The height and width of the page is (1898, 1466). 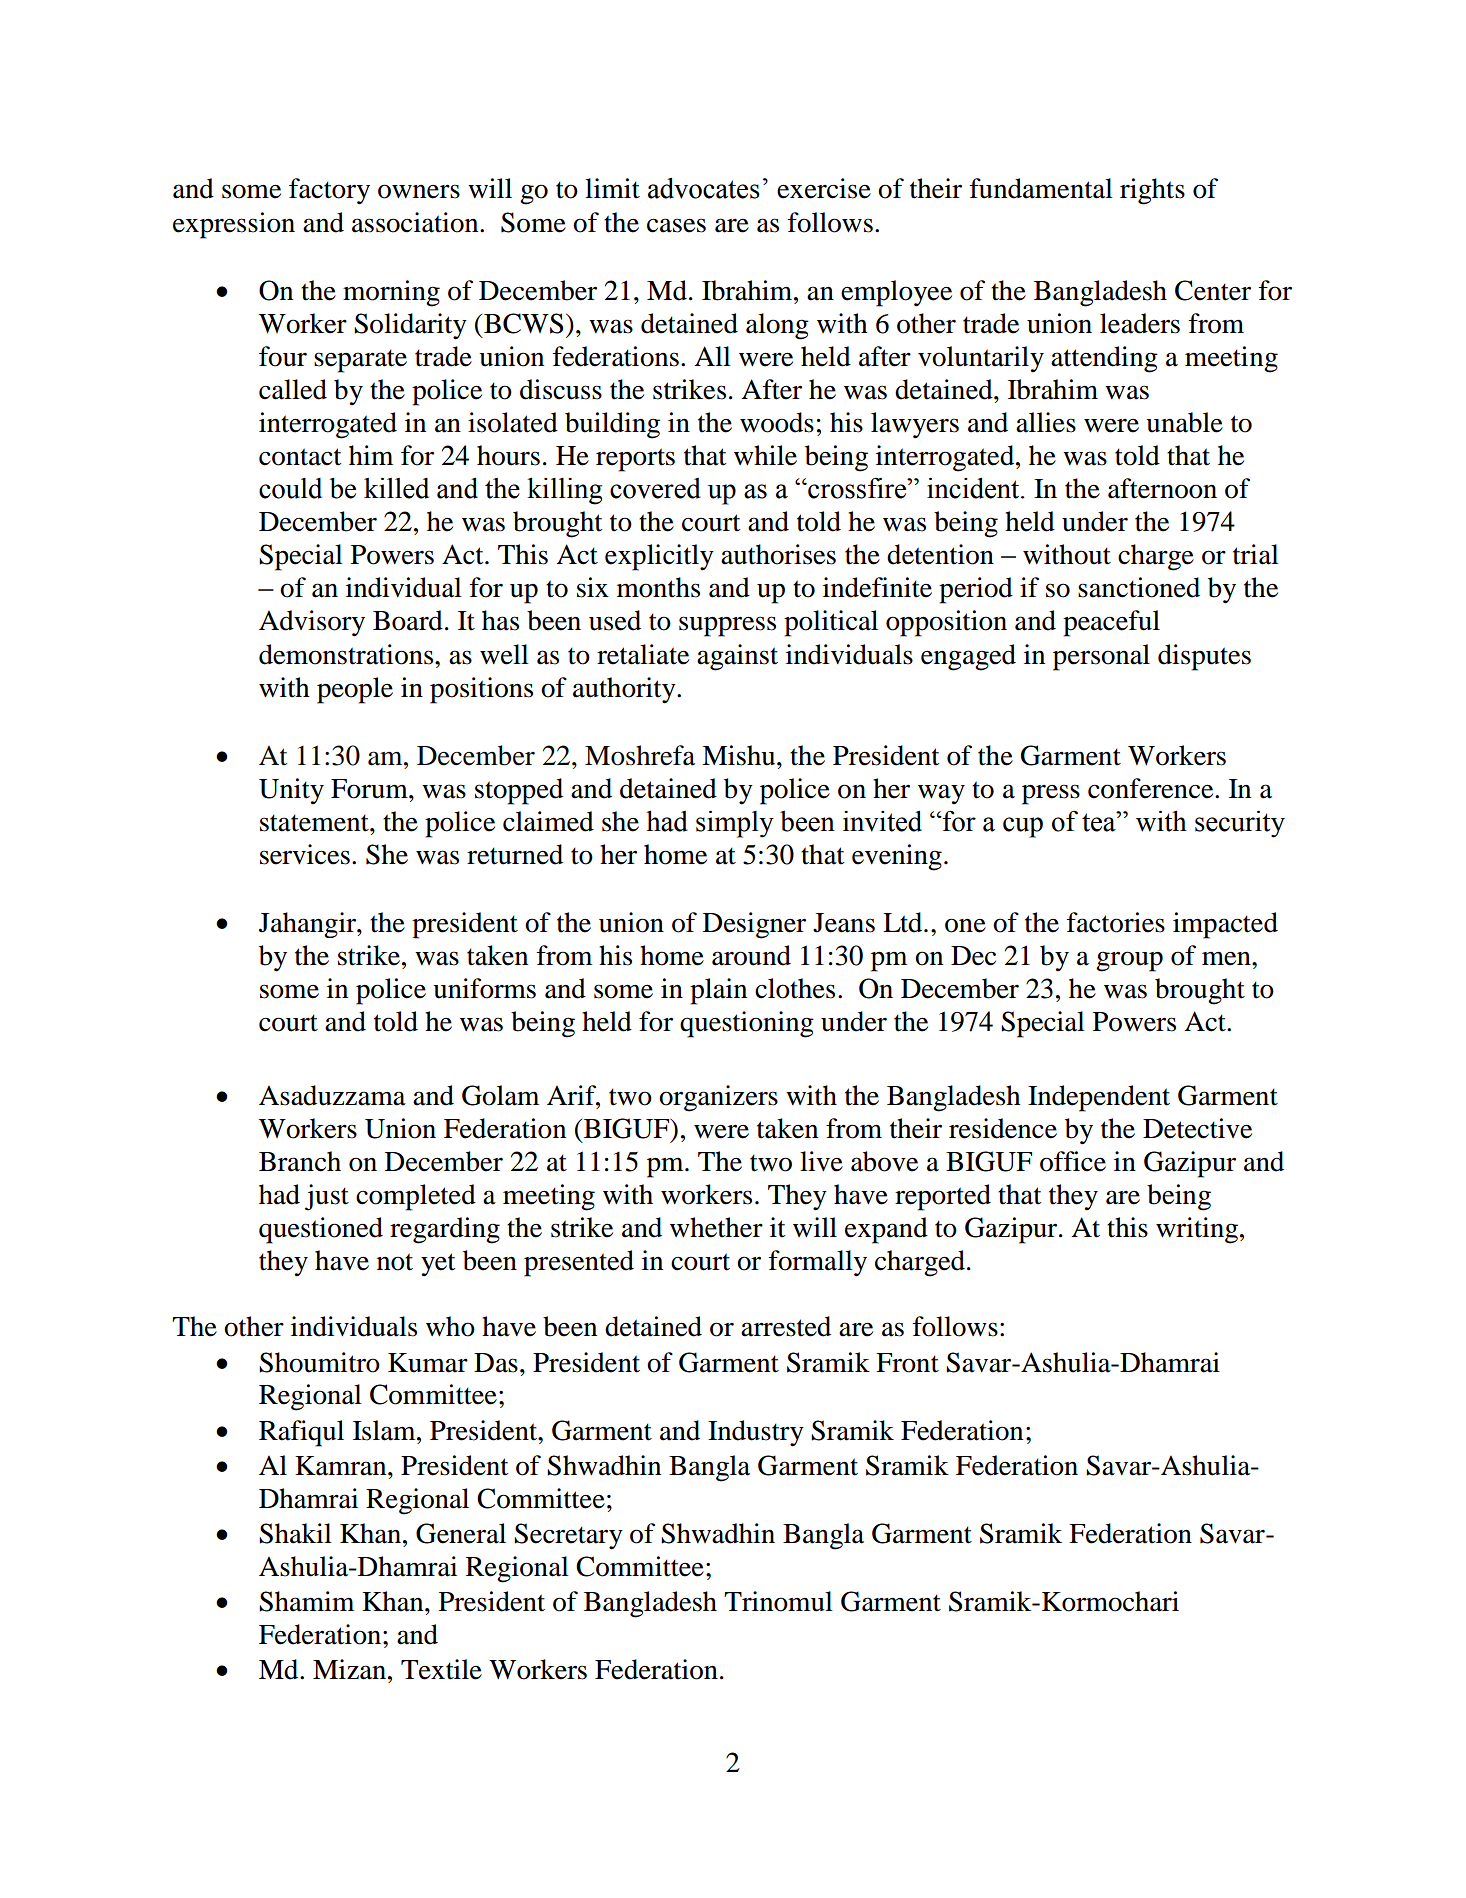 What do you see at coordinates (1152, 191) in the page?
I see `rights` at bounding box center [1152, 191].
